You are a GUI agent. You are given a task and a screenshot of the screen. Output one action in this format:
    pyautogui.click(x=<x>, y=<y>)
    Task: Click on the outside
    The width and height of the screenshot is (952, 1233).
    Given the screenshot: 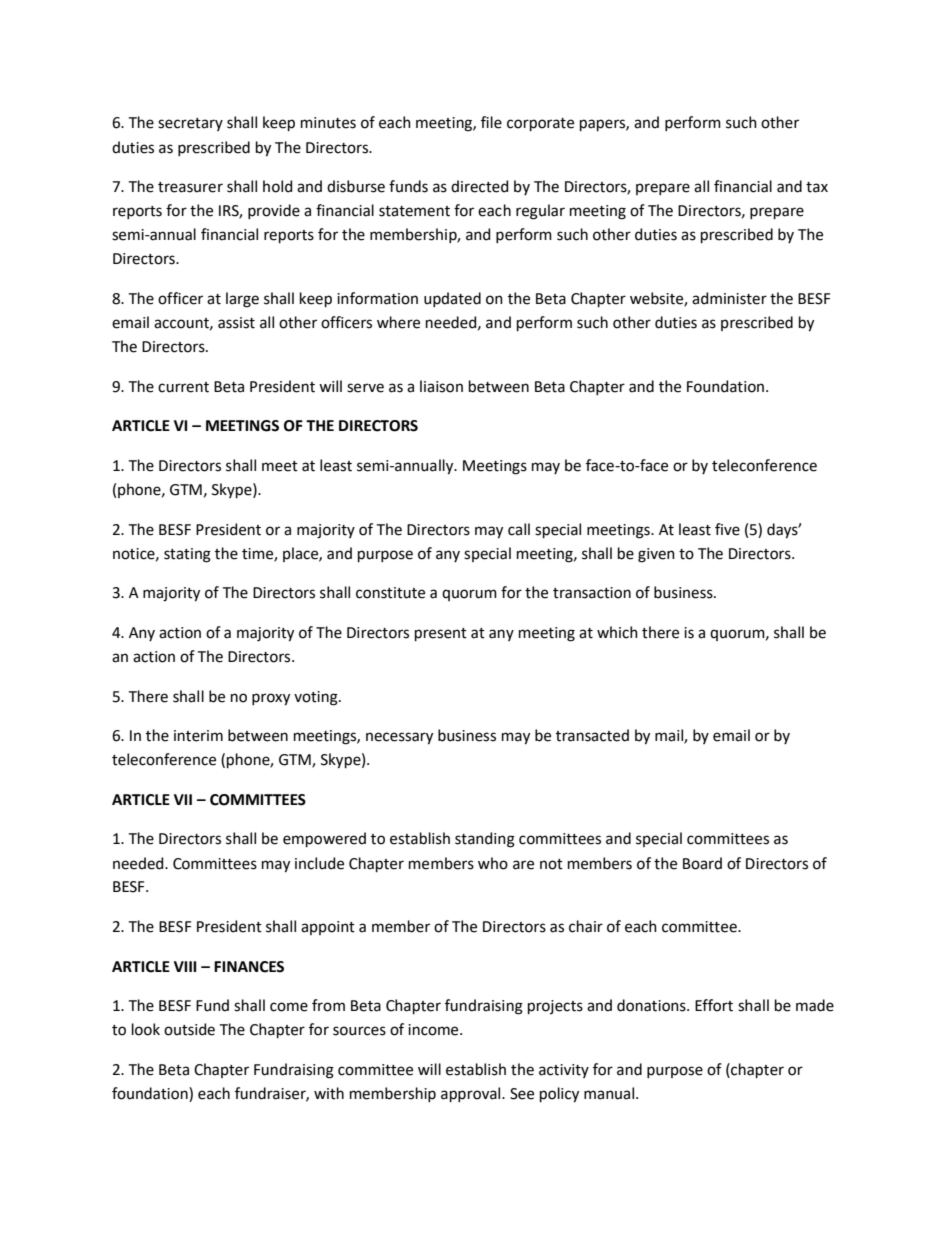 What is the action you would take?
    pyautogui.click(x=189, y=1029)
